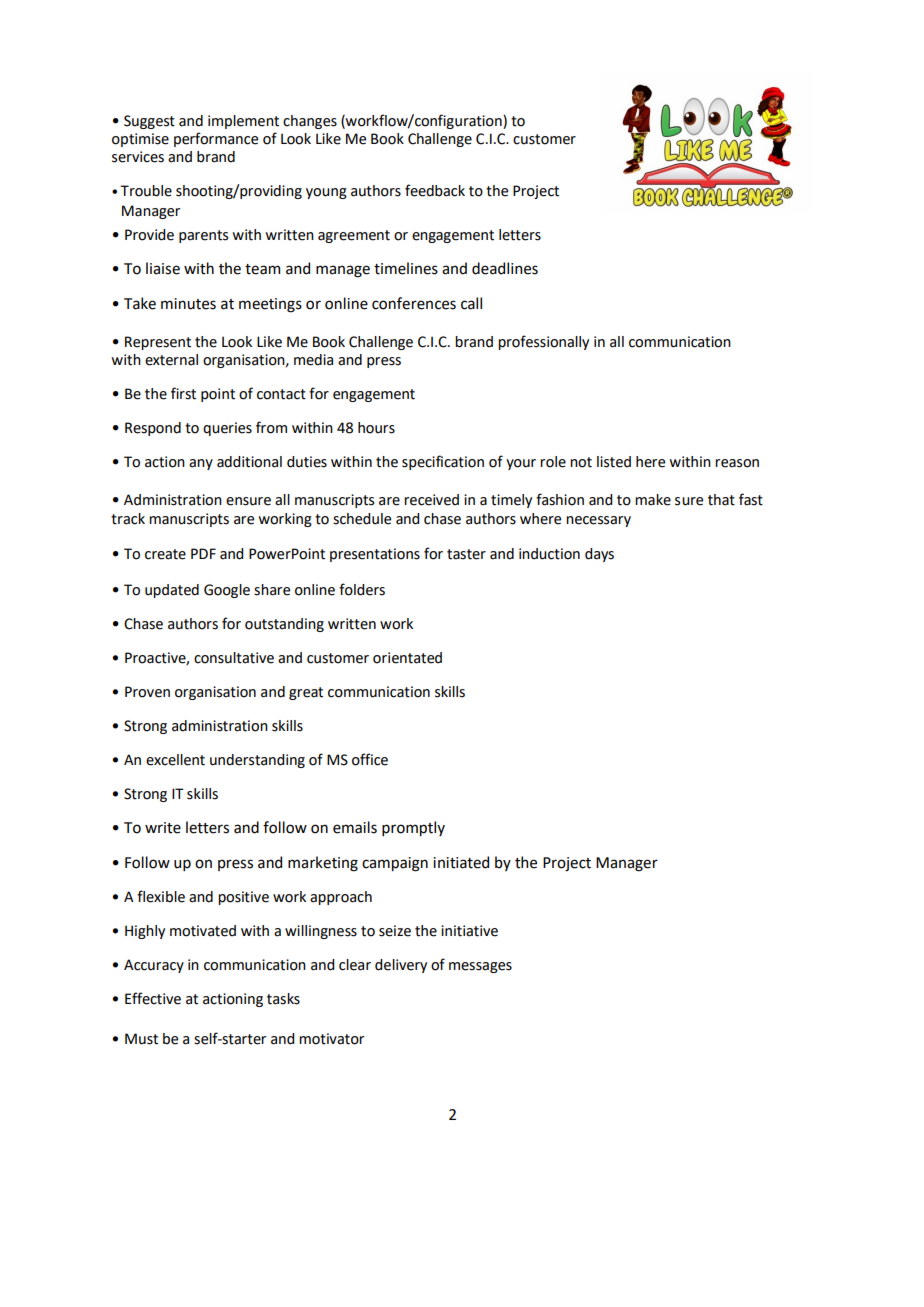 The height and width of the screenshot is (1307, 924). I want to click on days, so click(599, 555).
